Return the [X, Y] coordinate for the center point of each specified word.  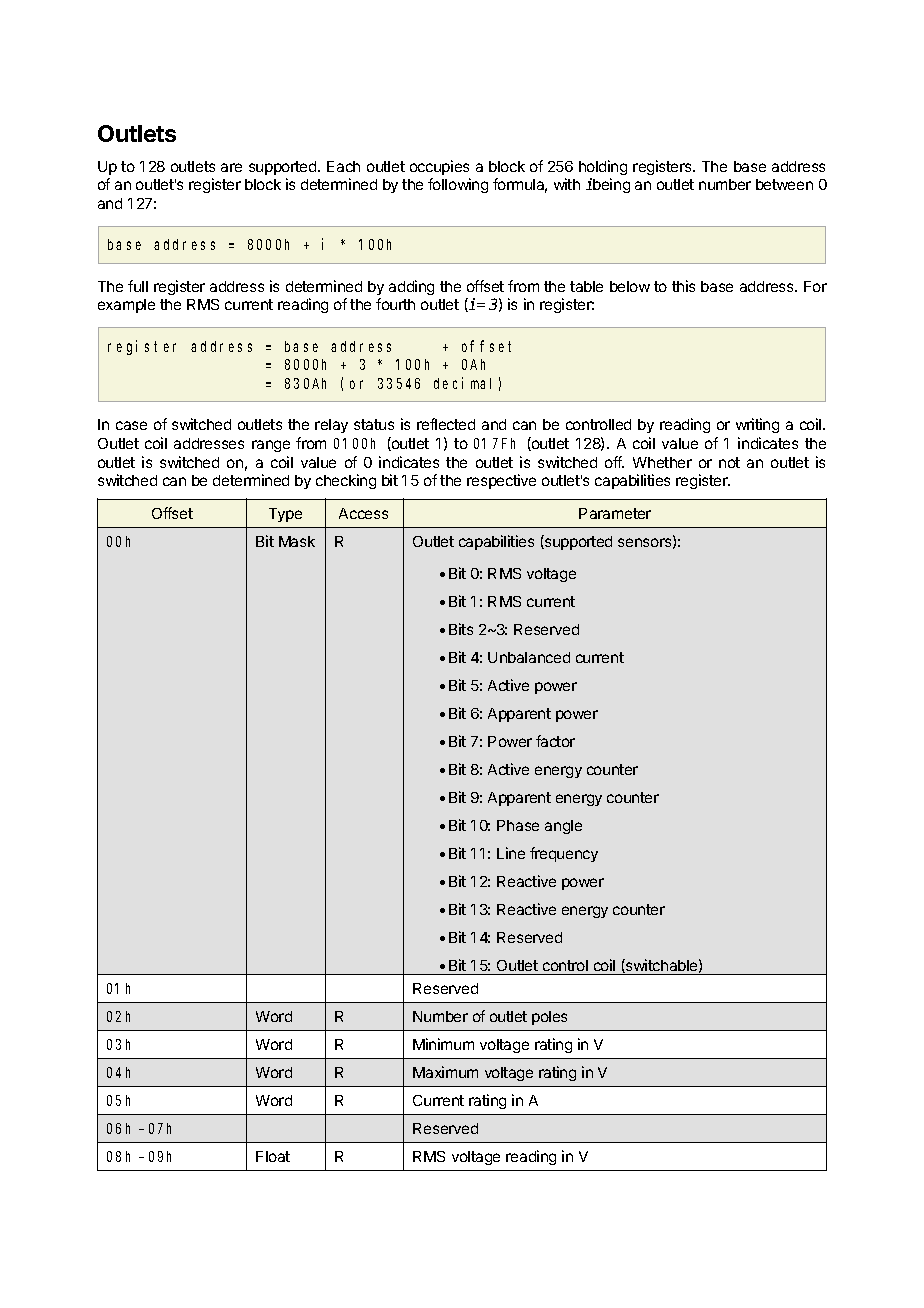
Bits [461, 629]
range [271, 446]
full [138, 286]
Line [511, 853]
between [784, 184]
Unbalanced [529, 657]
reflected [446, 424]
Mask [297, 541]
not [729, 462]
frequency [564, 854]
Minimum [443, 1044]
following [458, 185]
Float [273, 1156]
